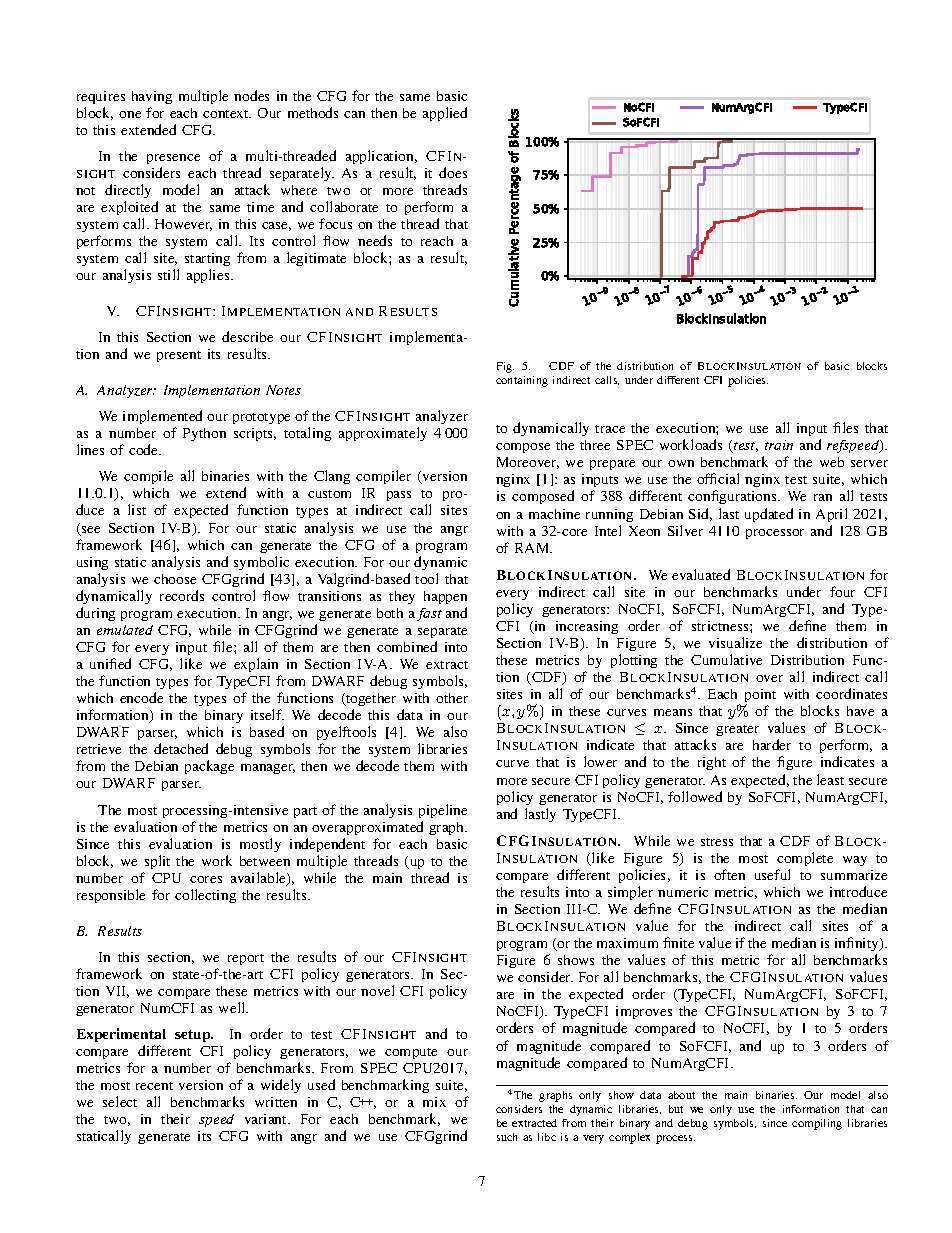 This image has height=1233, width=952. Describe the element at coordinates (154, 1086) in the image. I see `recent` at that location.
